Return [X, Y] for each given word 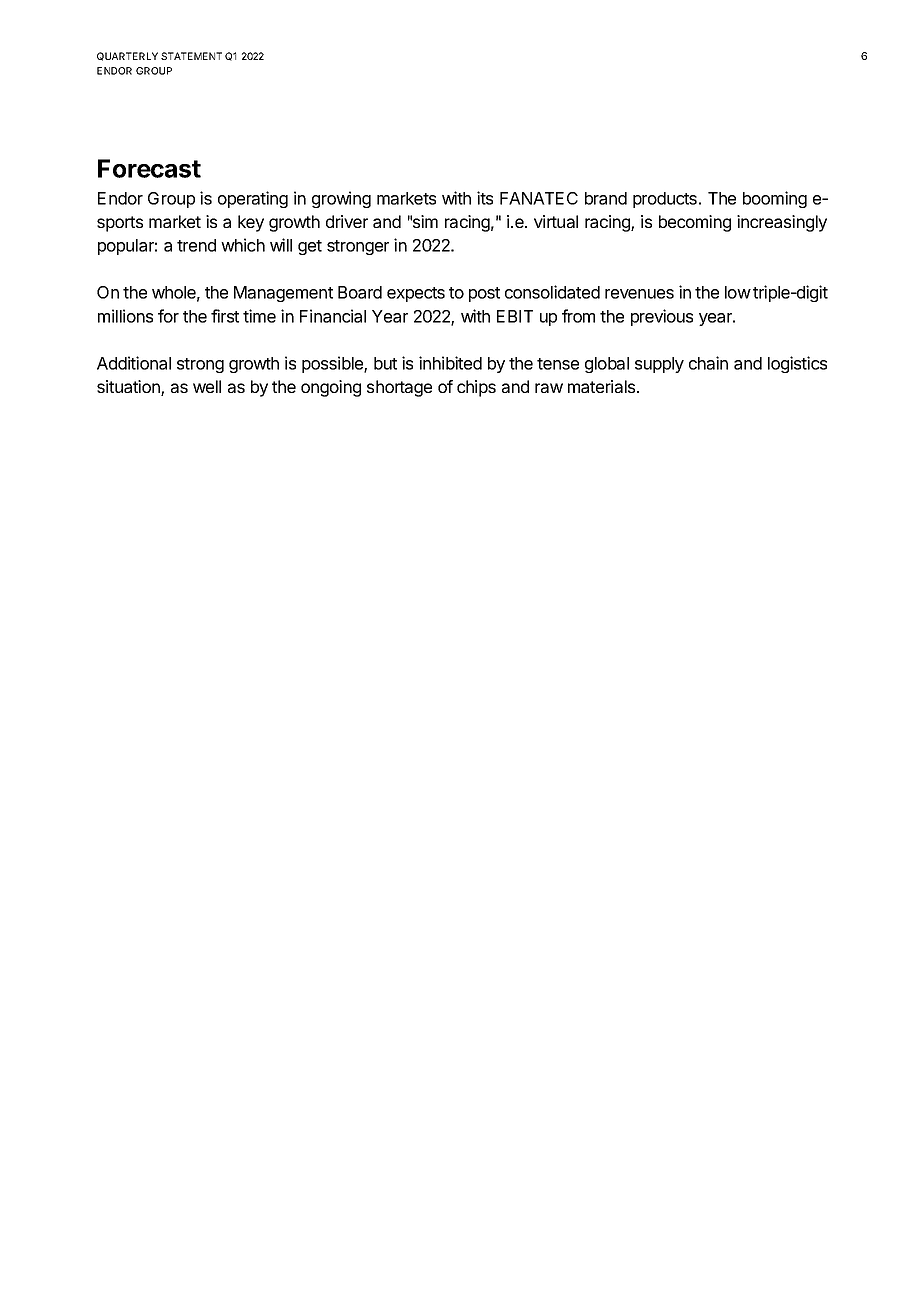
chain [708, 363]
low [738, 292]
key [251, 223]
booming [775, 199]
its [485, 198]
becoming [695, 223]
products [665, 200]
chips [476, 388]
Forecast [149, 168]
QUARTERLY [127, 56]
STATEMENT [191, 56]
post [484, 294]
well [207, 386]
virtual [556, 221]
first [225, 316]
